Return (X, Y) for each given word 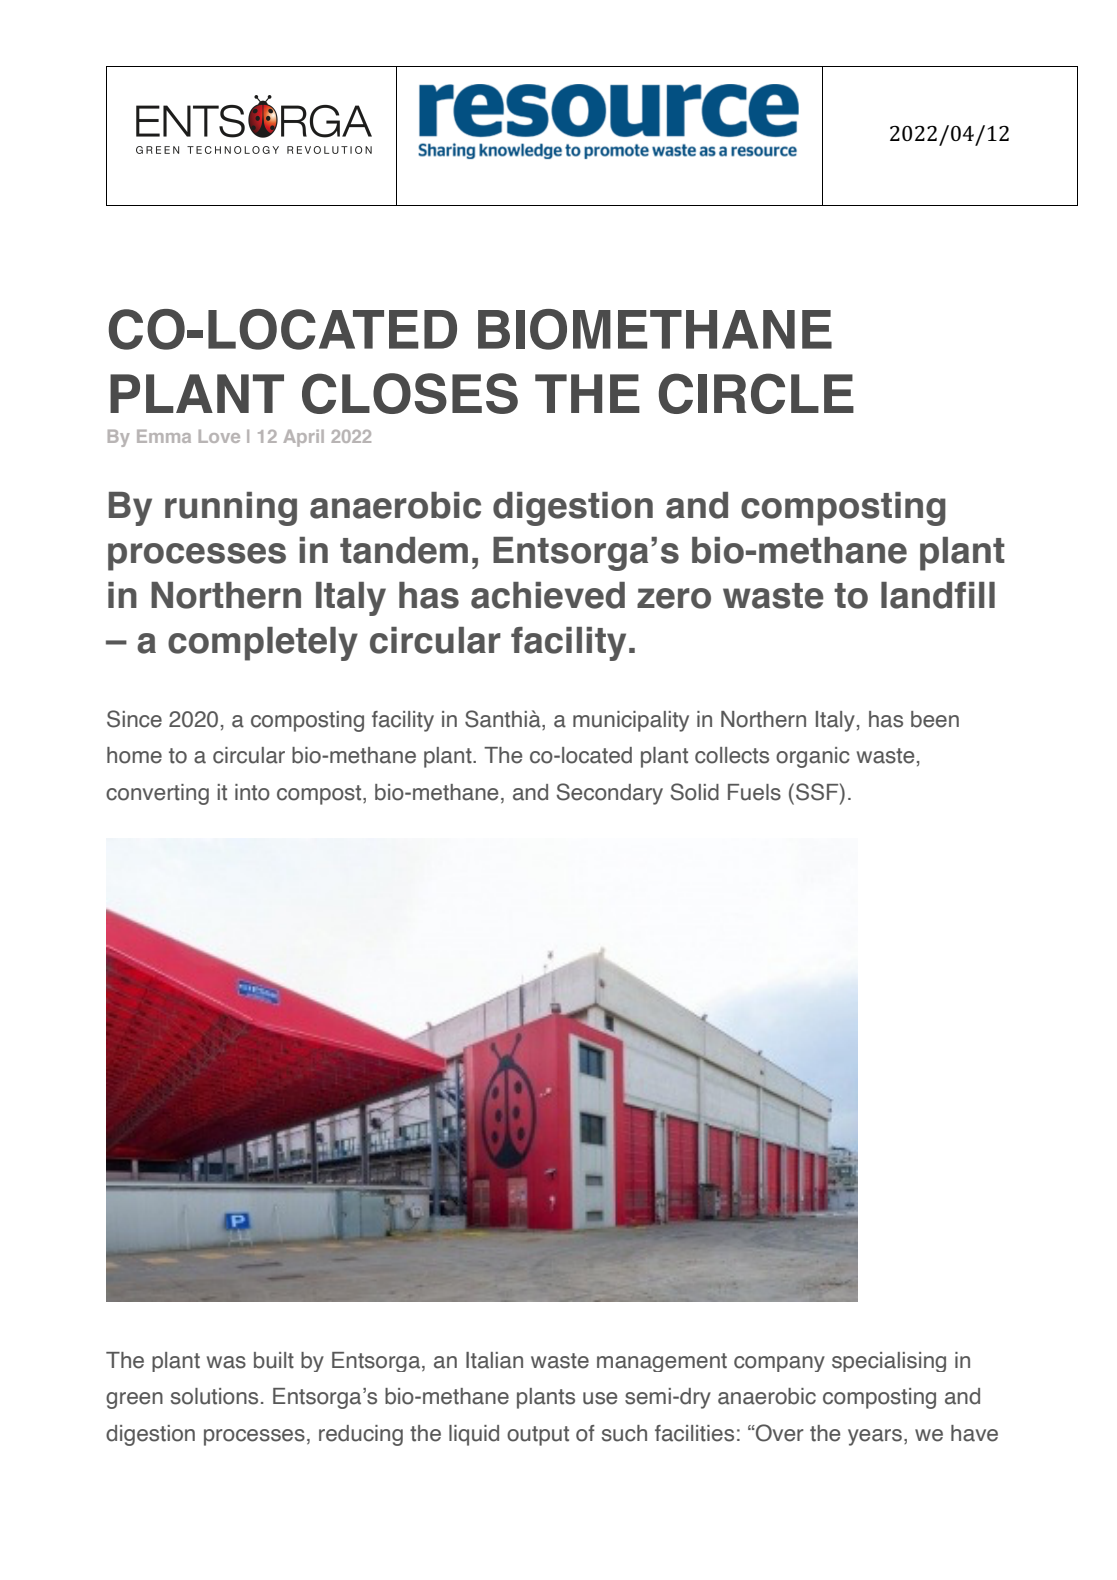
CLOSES (410, 393)
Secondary (609, 794)
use (600, 1398)
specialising (889, 1362)
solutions (214, 1396)
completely (263, 644)
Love (219, 436)
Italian (494, 1360)
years (875, 1437)
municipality (631, 721)
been (935, 719)
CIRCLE (756, 393)
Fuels (754, 792)
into (252, 792)
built (274, 1360)
